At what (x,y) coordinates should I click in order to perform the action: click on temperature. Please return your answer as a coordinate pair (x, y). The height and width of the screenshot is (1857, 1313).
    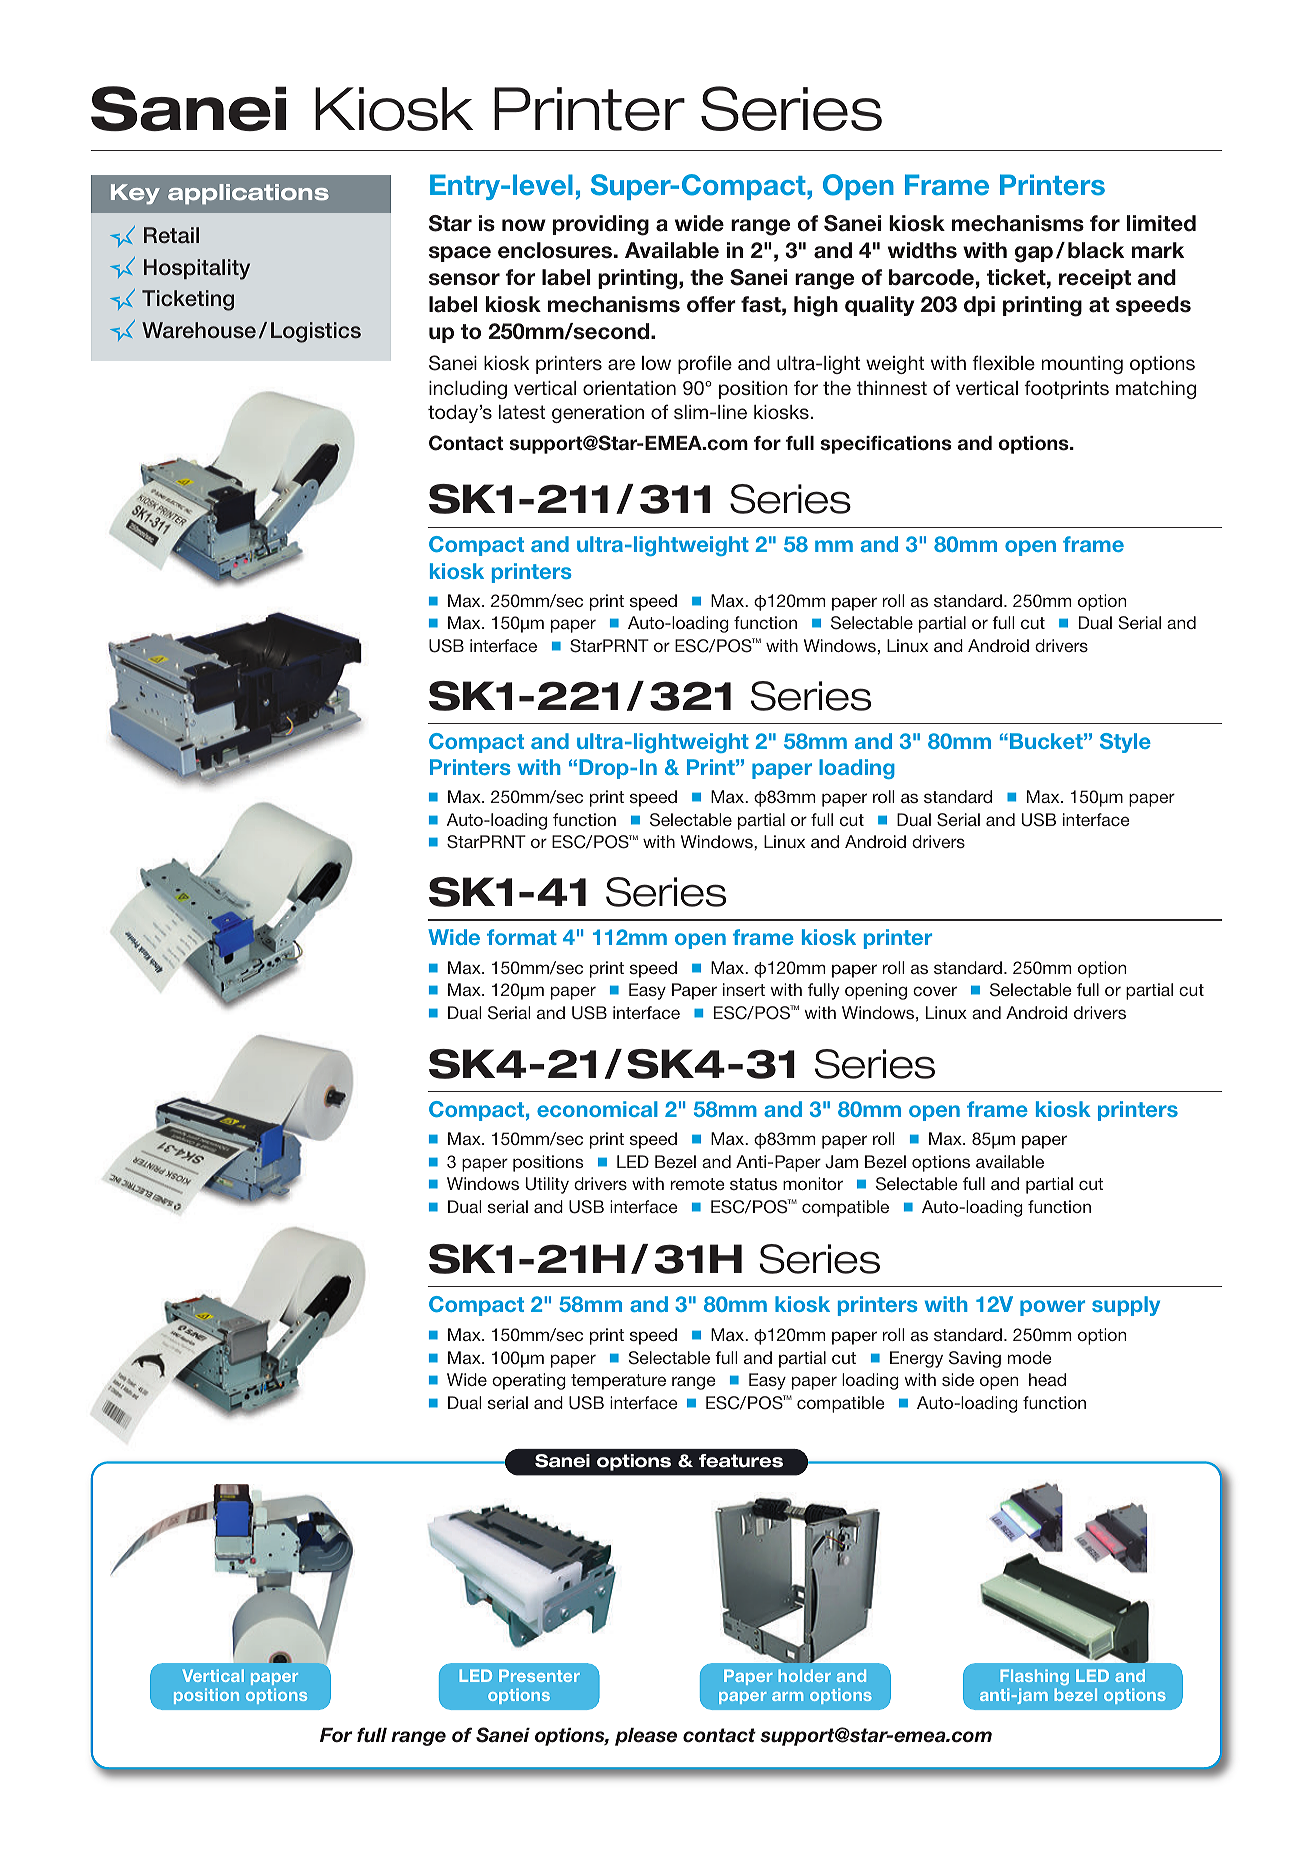
    Looking at the image, I should click on (618, 1382).
